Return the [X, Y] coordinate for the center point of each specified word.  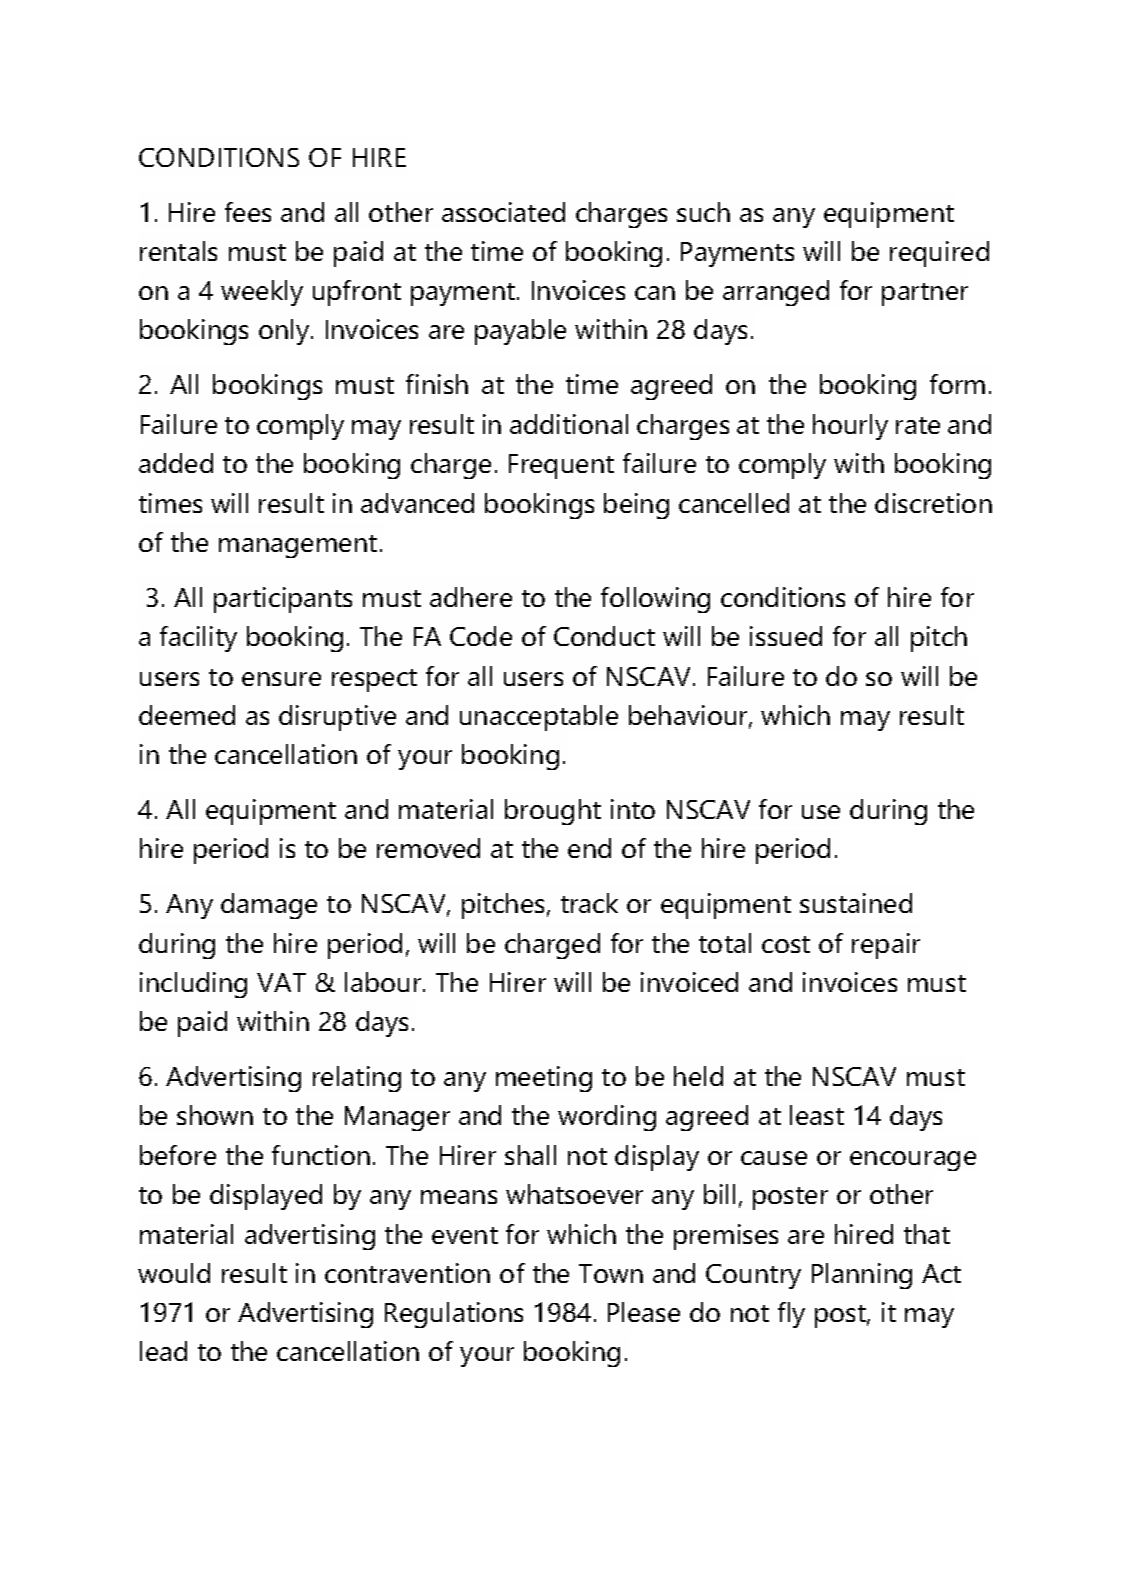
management [298, 546]
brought [553, 812]
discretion [933, 503]
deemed [187, 715]
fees [248, 212]
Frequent [561, 466]
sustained [856, 903]
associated [503, 212]
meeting [544, 1079]
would [174, 1273]
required [939, 254]
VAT [281, 982]
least [817, 1115]
